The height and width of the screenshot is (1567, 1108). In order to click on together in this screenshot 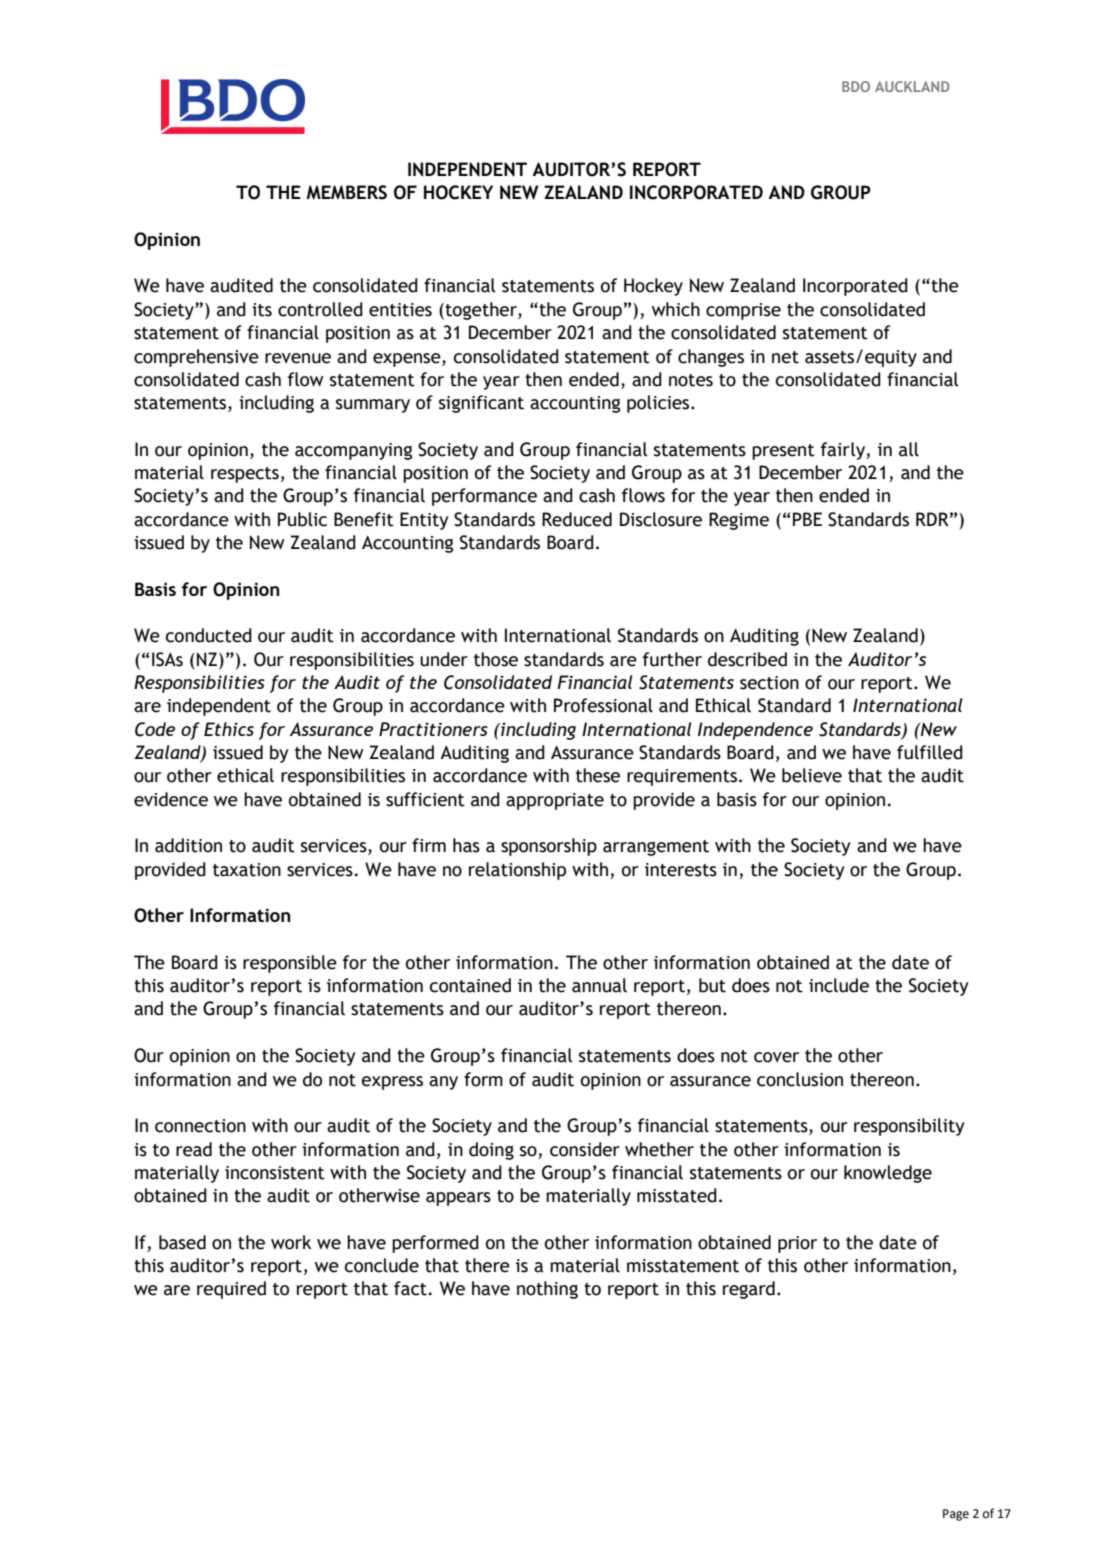, I will do `click(481, 311)`.
